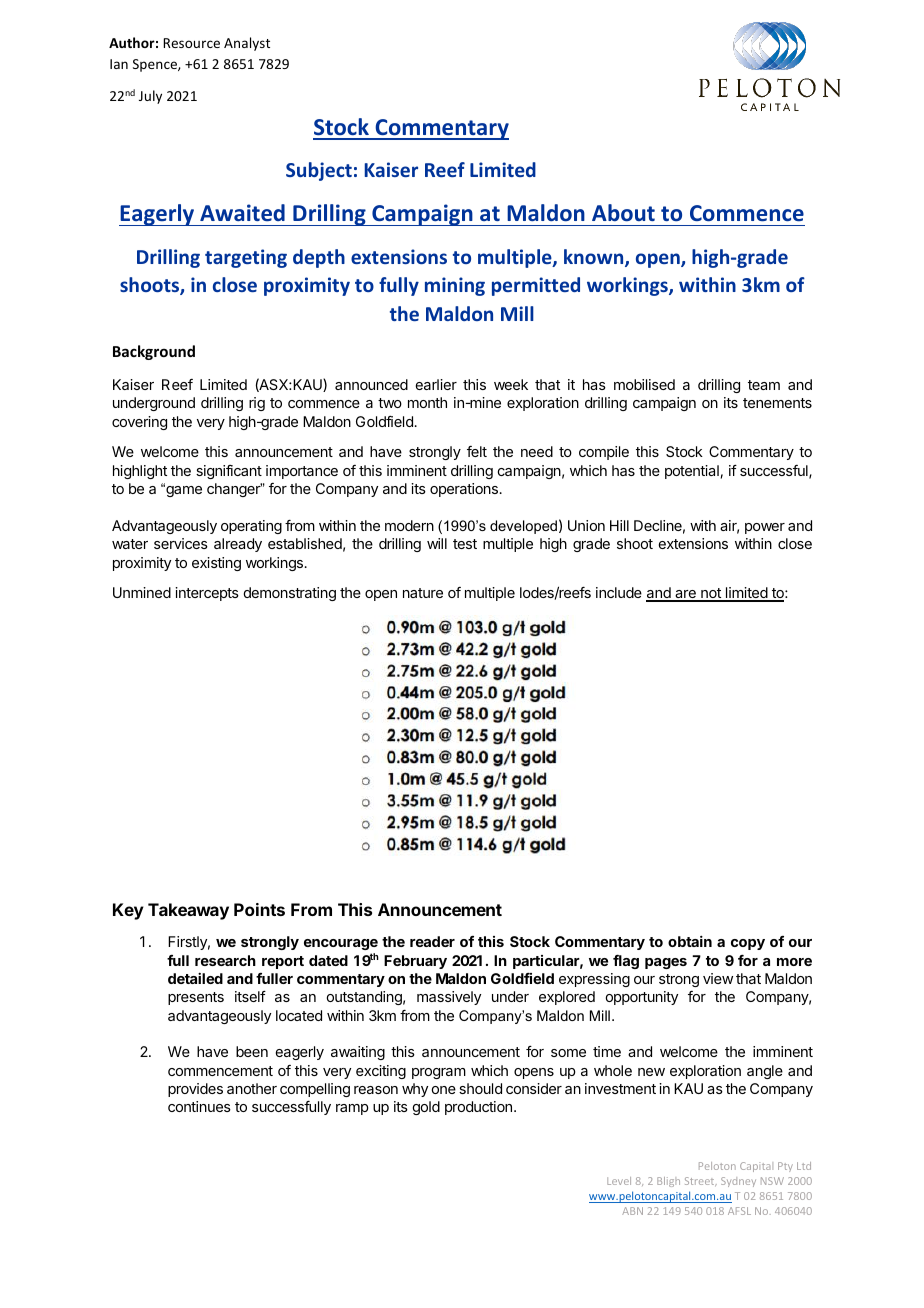 This document has width=924, height=1308. Describe the element at coordinates (423, 593) in the document. I see `nature` at that location.
